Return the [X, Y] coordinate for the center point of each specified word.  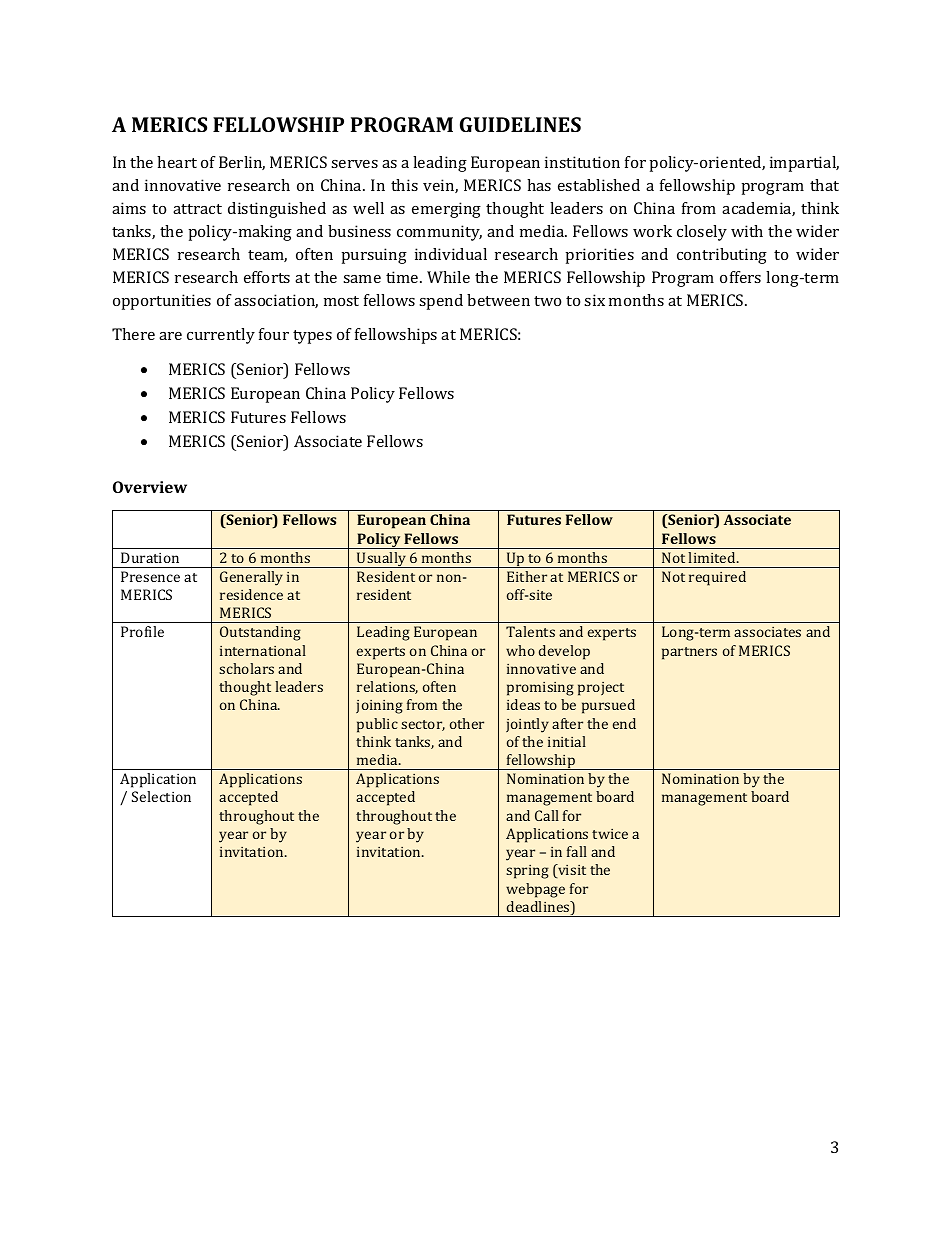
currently [221, 336]
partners [689, 653]
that [824, 185]
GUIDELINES [520, 124]
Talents [530, 631]
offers [740, 277]
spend [441, 302]
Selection [161, 796]
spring [527, 872]
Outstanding [260, 633]
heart [177, 162]
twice [610, 834]
